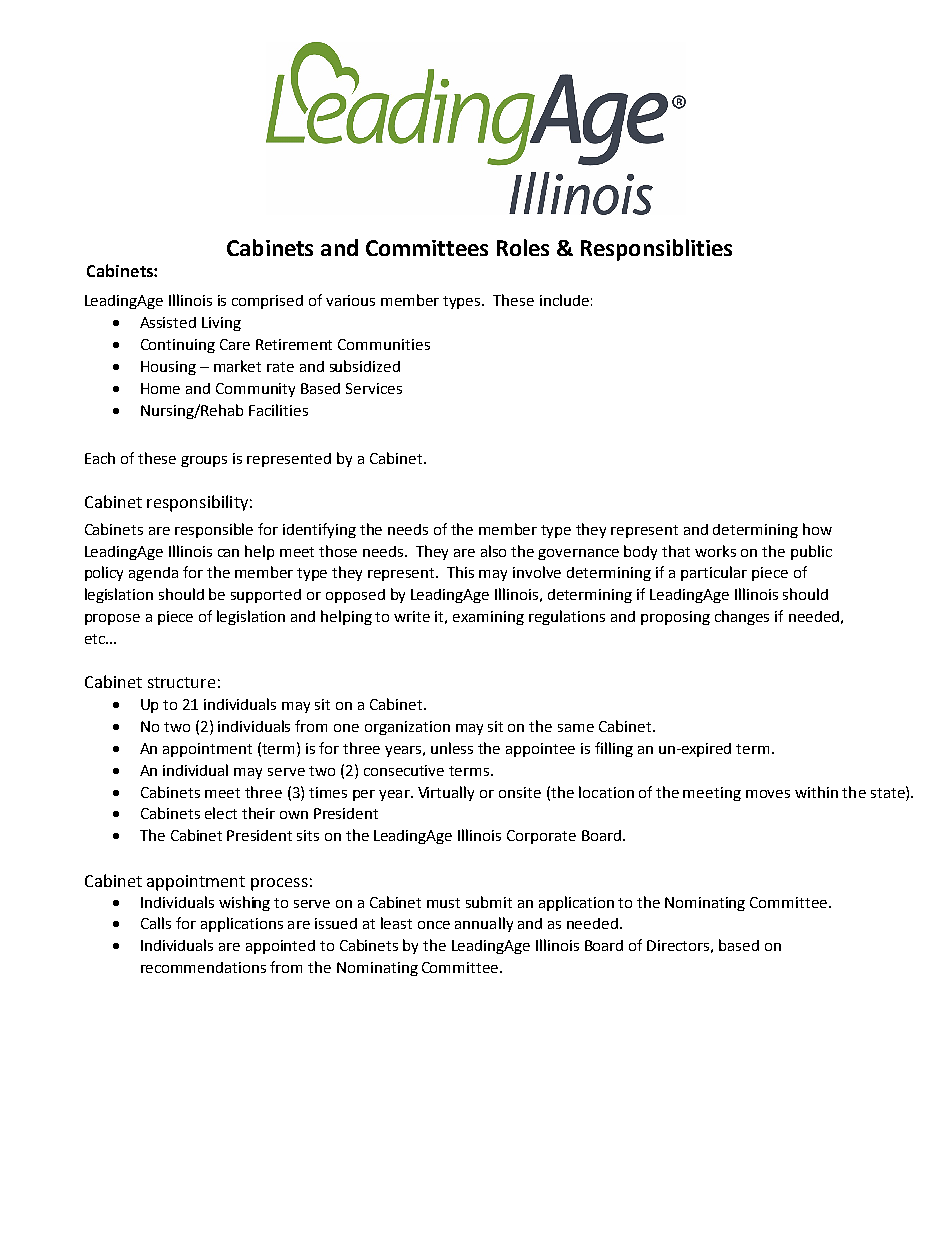 The width and height of the screenshot is (952, 1233). What do you see at coordinates (564, 300) in the screenshot?
I see `include` at bounding box center [564, 300].
